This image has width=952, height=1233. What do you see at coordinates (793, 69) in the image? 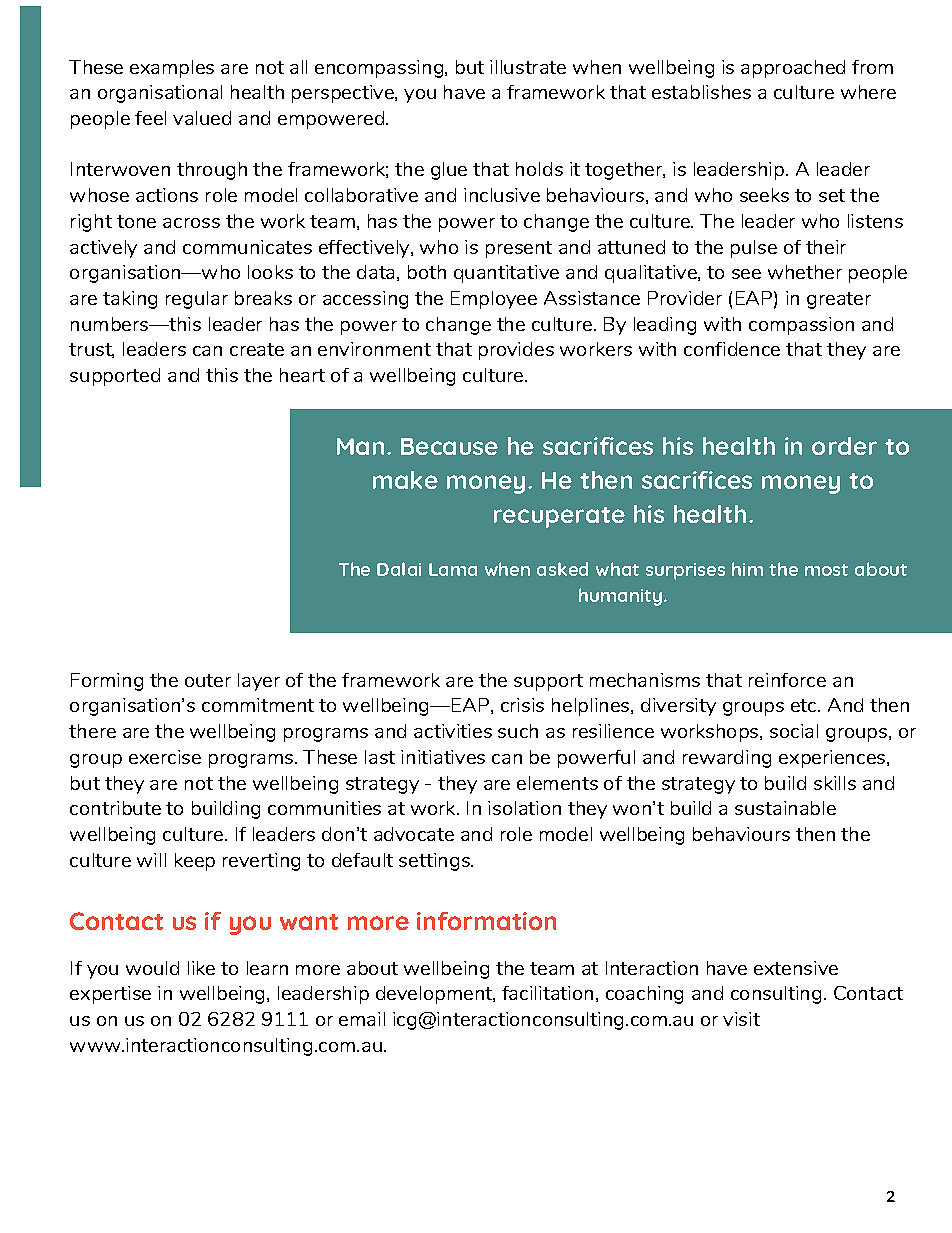
I see `approached` at bounding box center [793, 69].
